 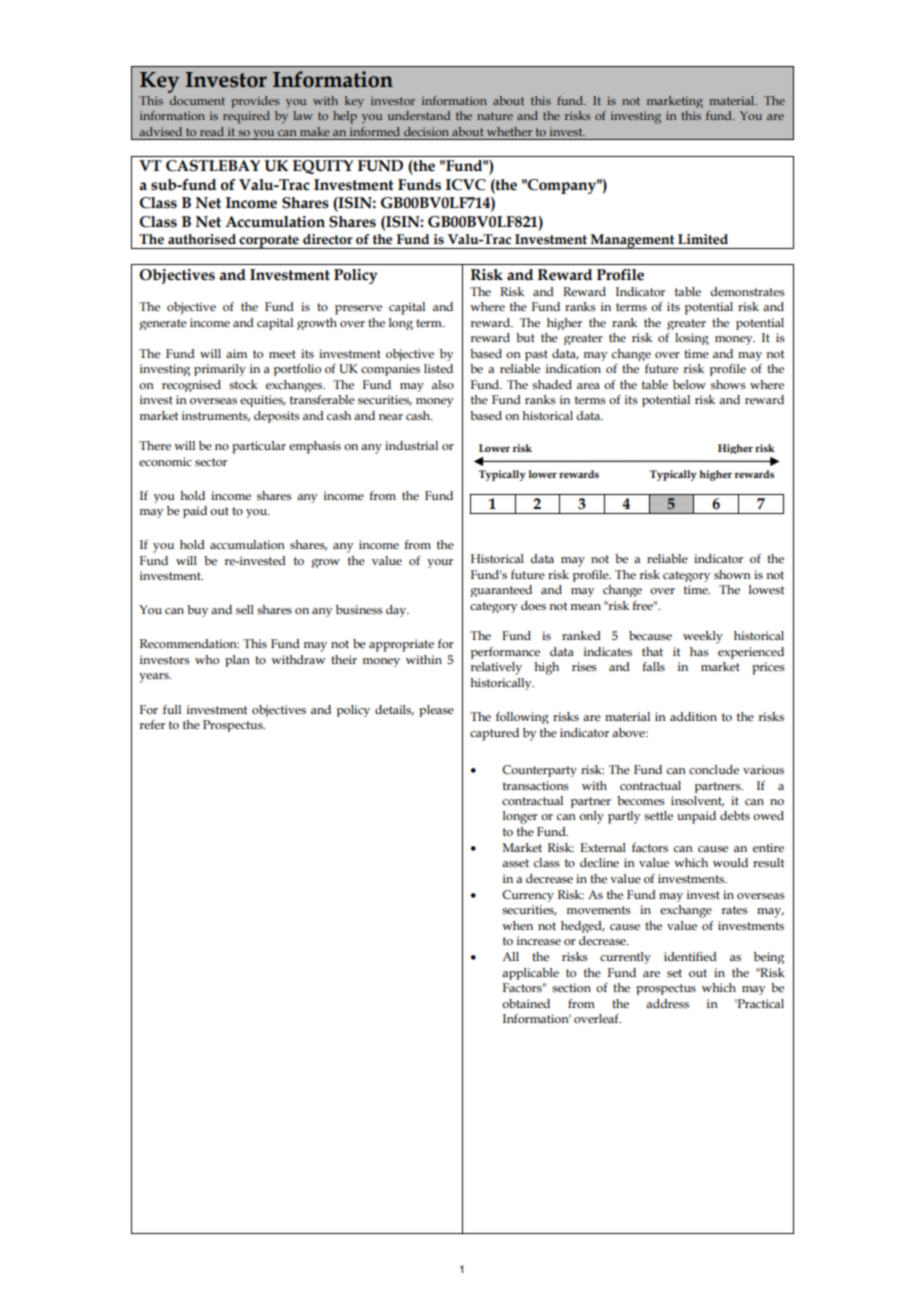 I want to click on nature, so click(x=495, y=116).
